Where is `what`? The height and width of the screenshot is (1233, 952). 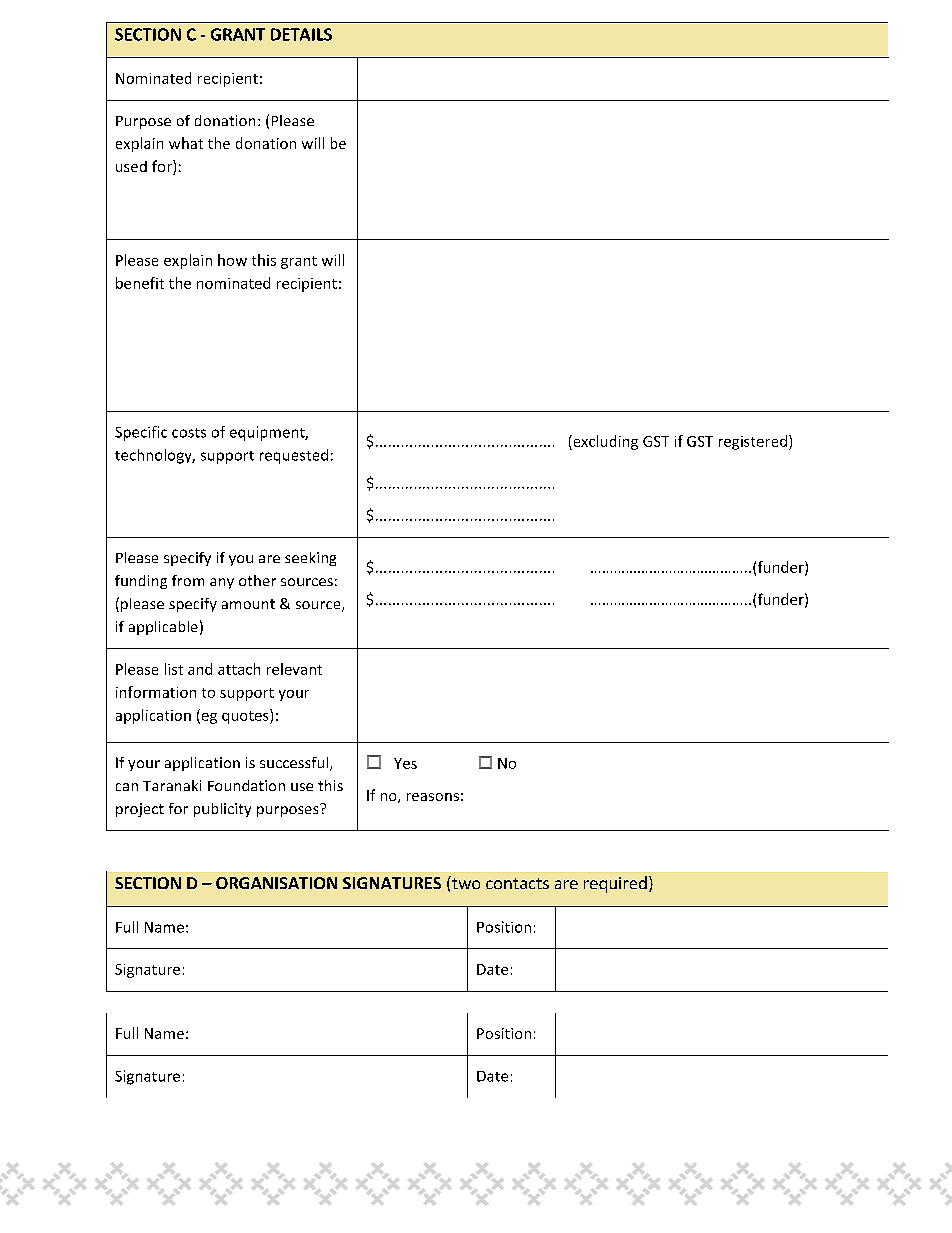
what is located at coordinates (186, 143).
